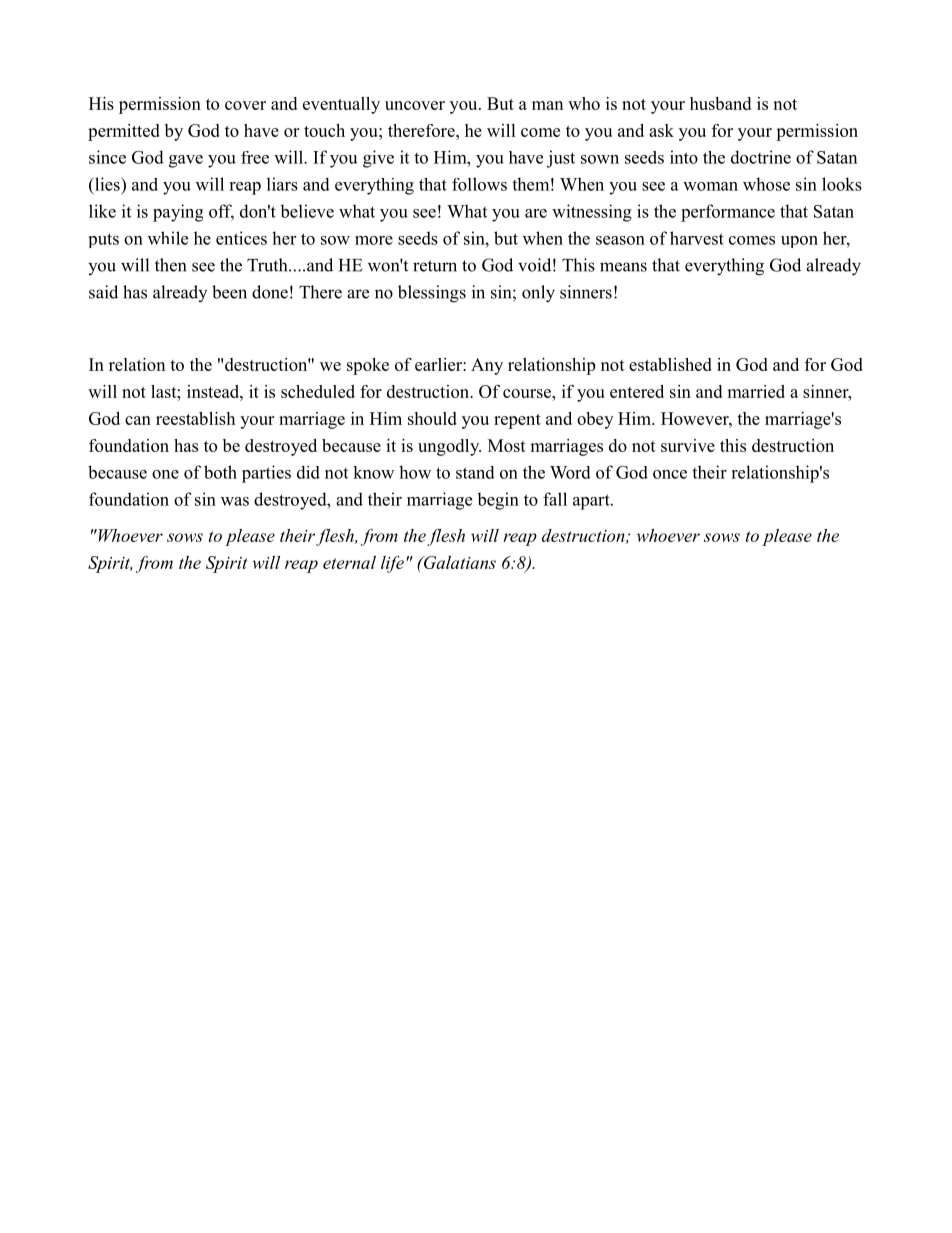 The image size is (952, 1233). Describe the element at coordinates (341, 105) in the screenshot. I see `eventually` at that location.
